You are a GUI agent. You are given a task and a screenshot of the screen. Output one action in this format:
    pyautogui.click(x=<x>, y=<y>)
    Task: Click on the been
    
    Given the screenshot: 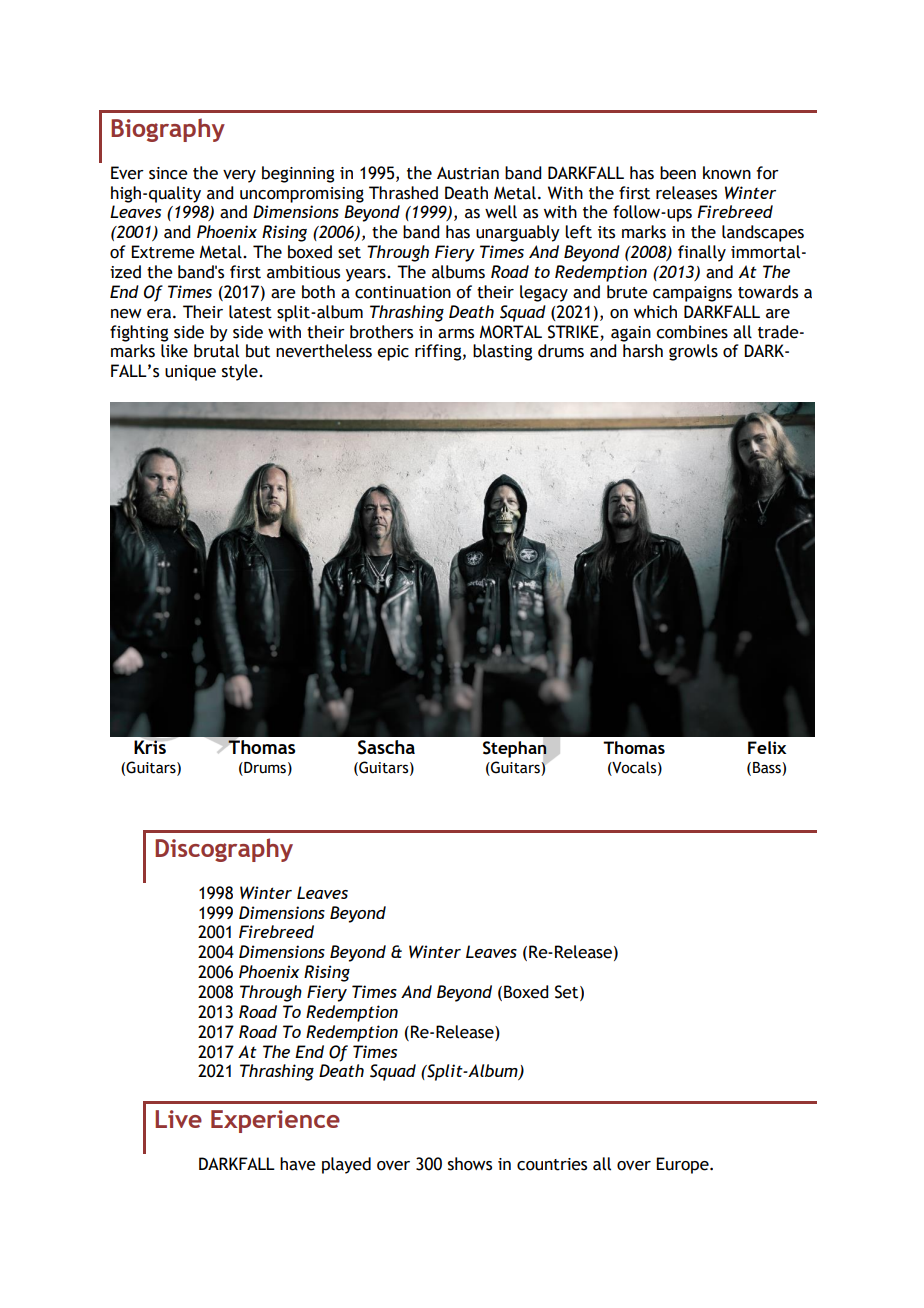 What is the action you would take?
    pyautogui.click(x=678, y=173)
